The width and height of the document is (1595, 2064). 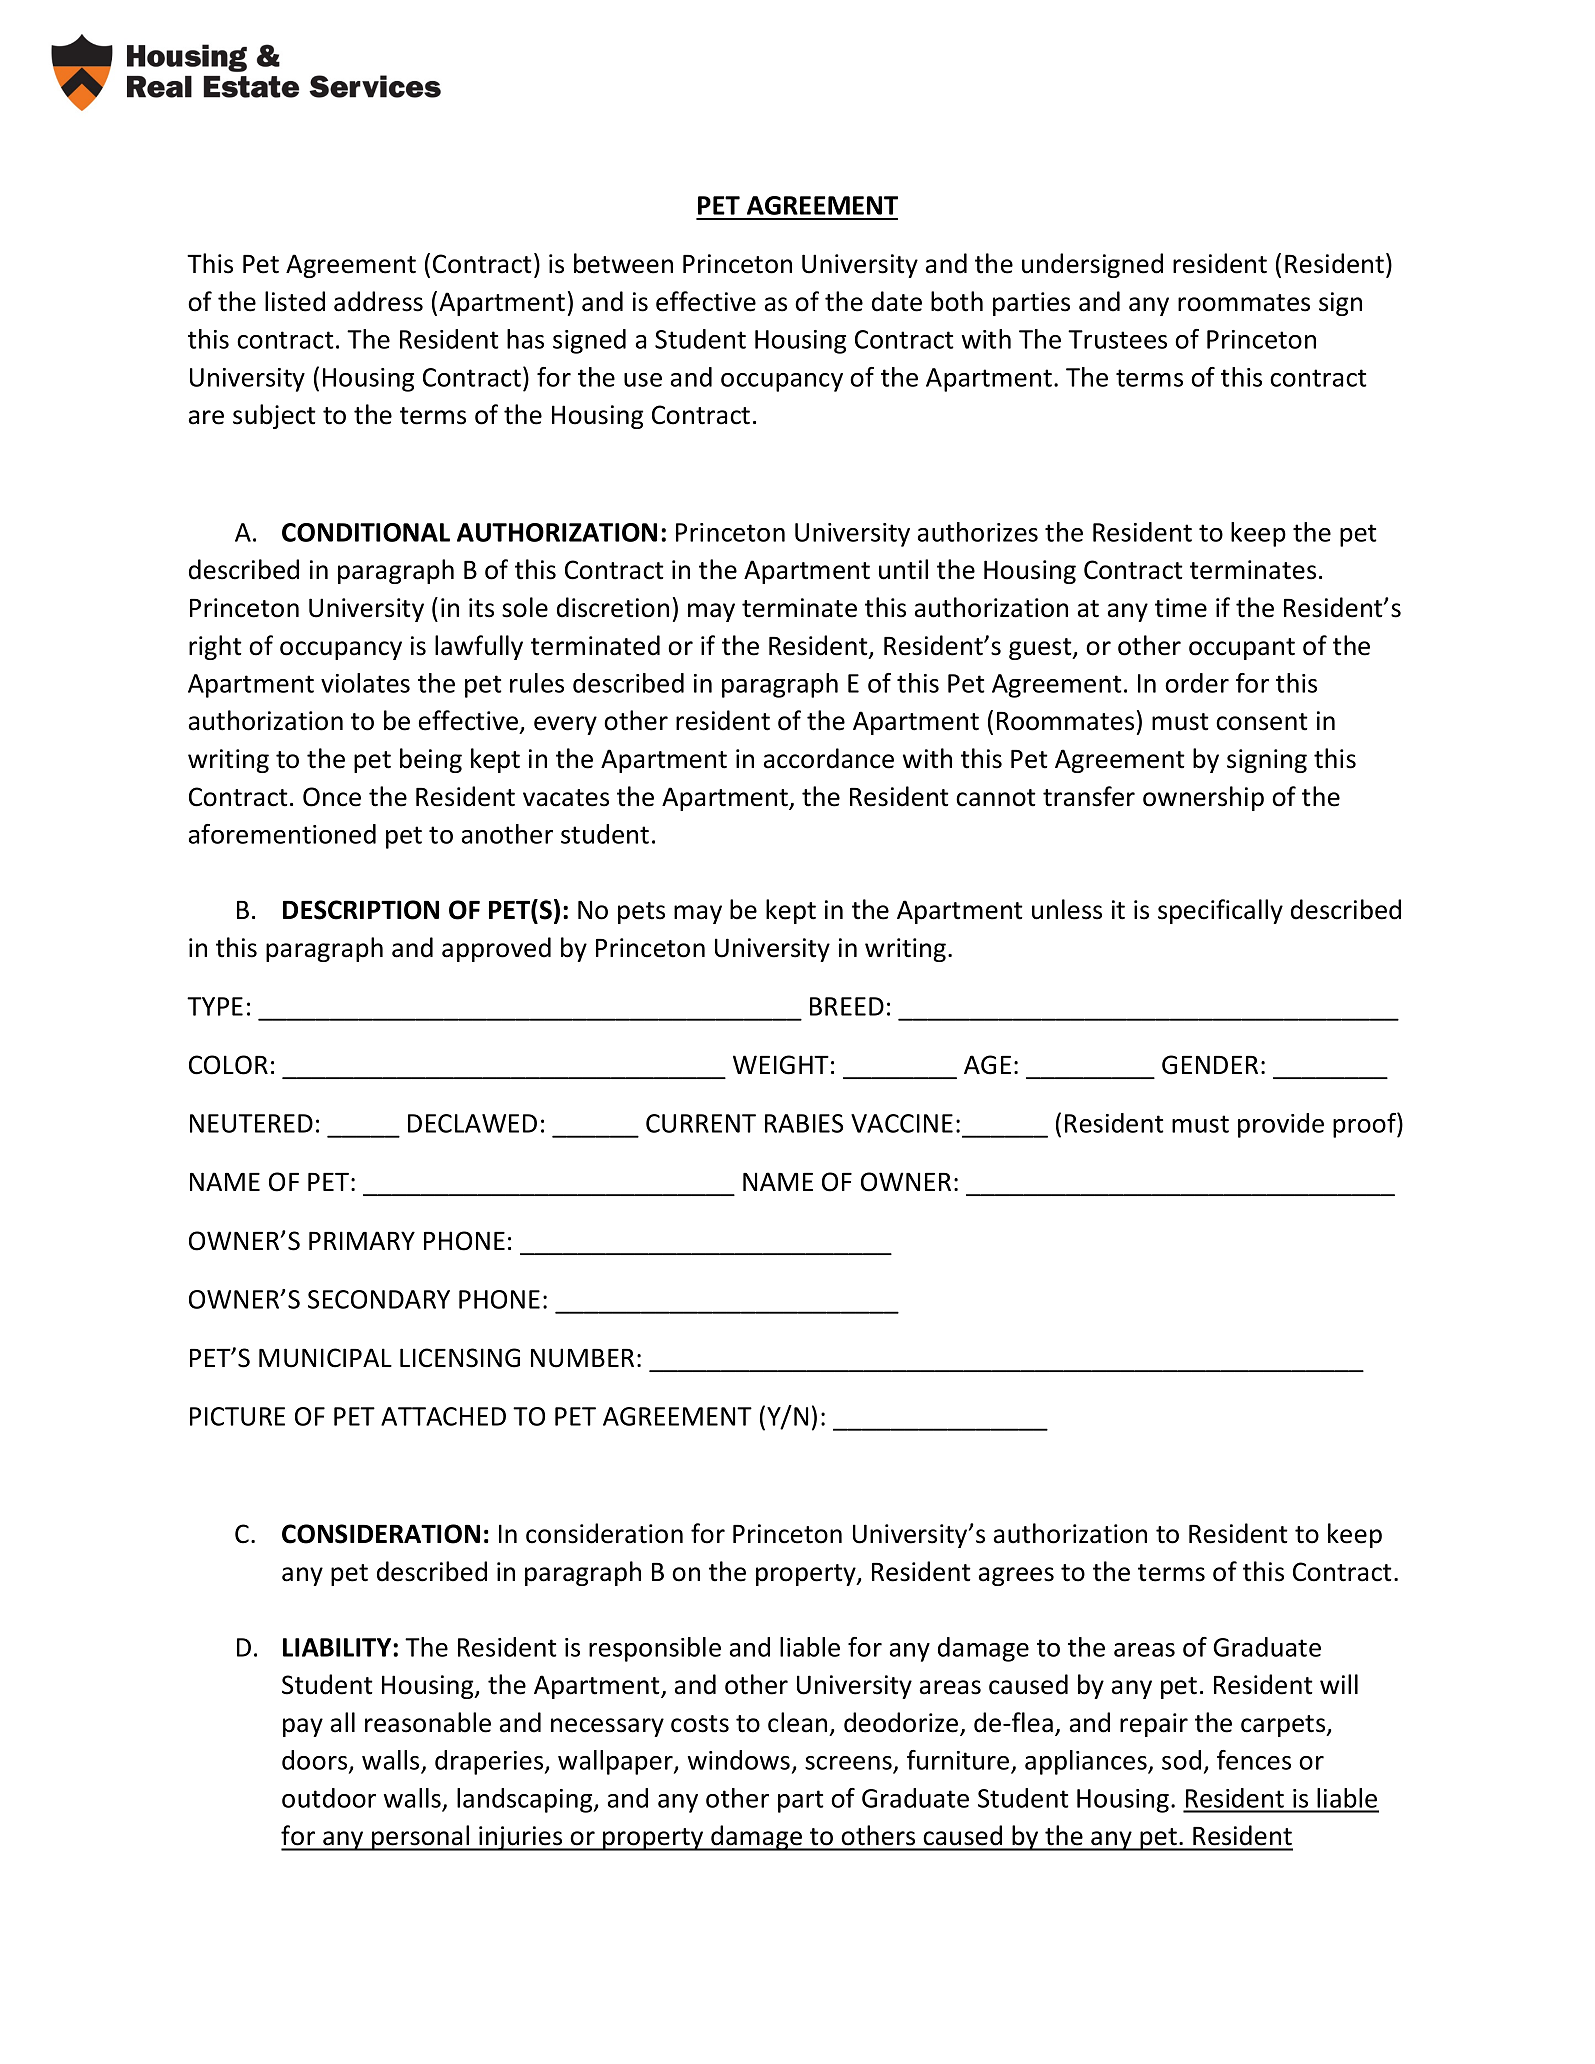 What do you see at coordinates (1210, 1065) in the document?
I see `GENDER` at bounding box center [1210, 1065].
